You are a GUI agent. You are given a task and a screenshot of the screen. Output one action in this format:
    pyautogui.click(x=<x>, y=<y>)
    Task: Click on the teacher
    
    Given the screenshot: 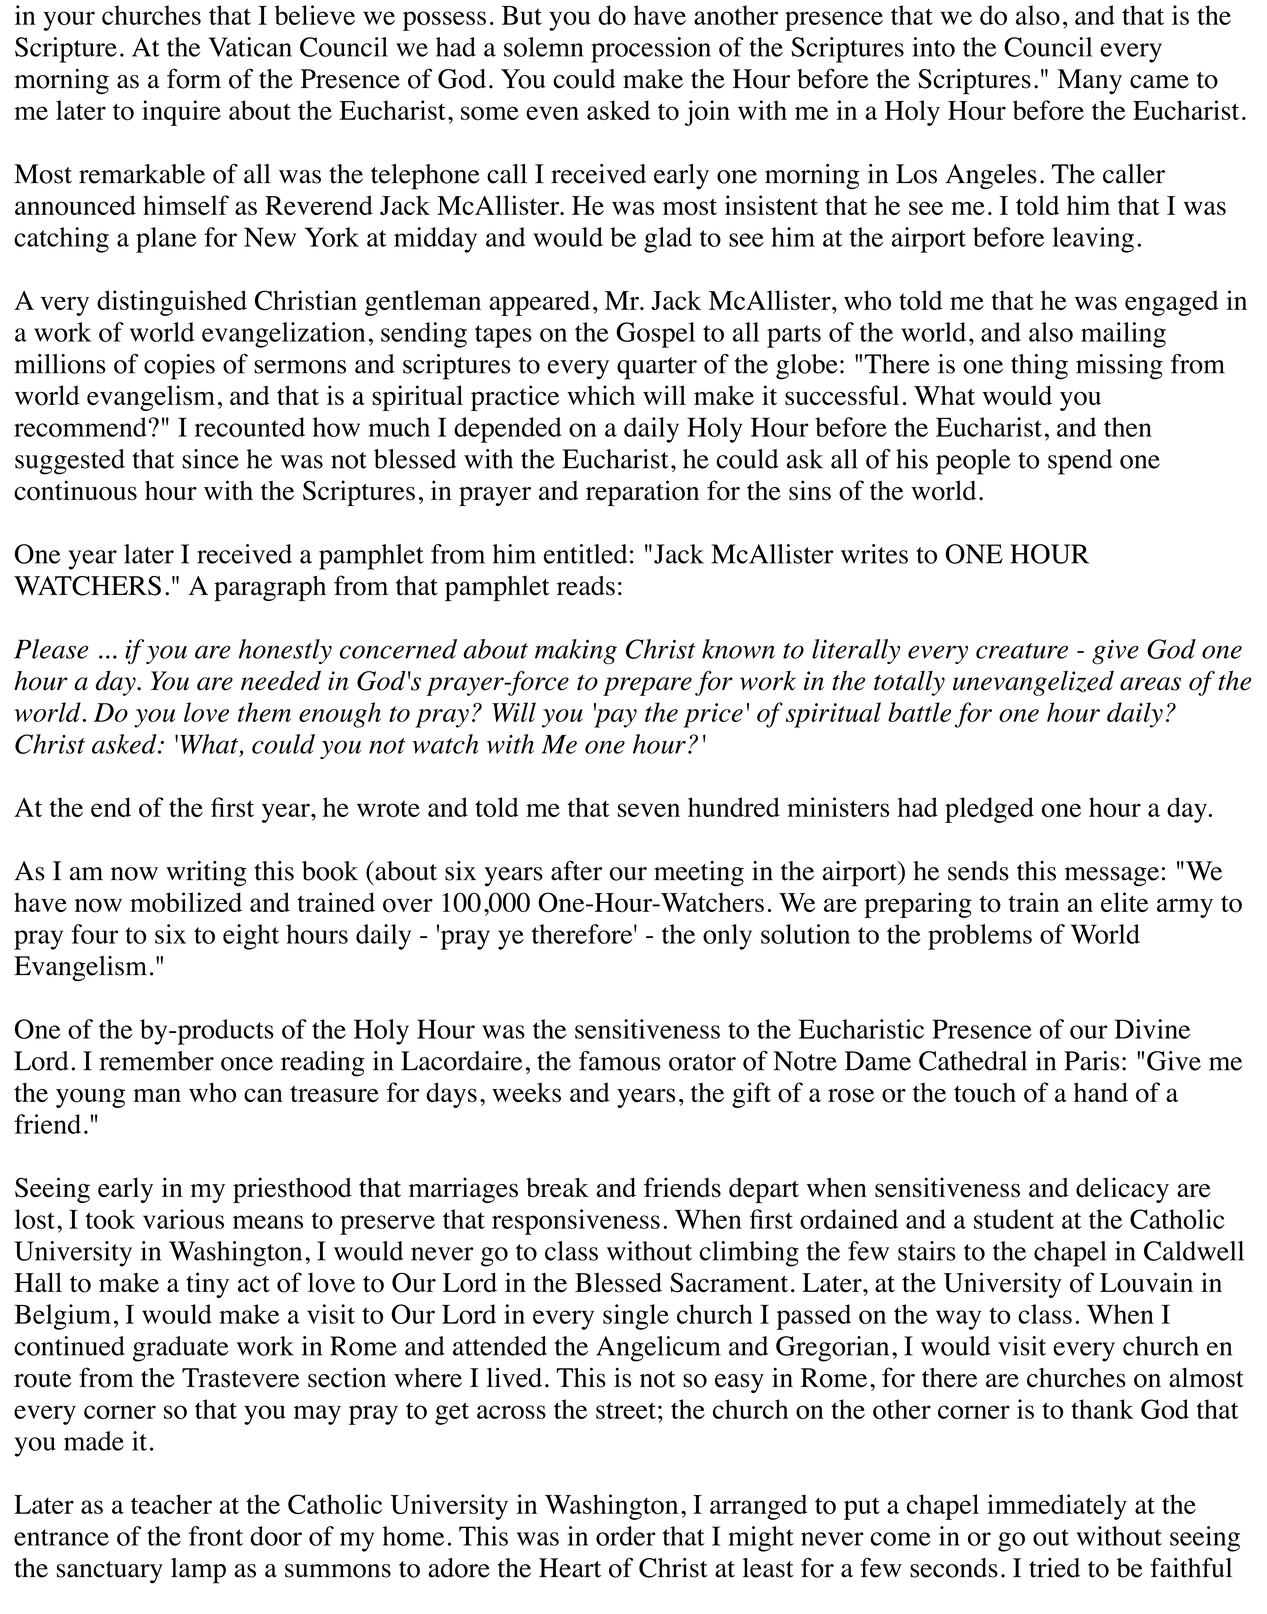 What is the action you would take?
    pyautogui.click(x=171, y=1504)
